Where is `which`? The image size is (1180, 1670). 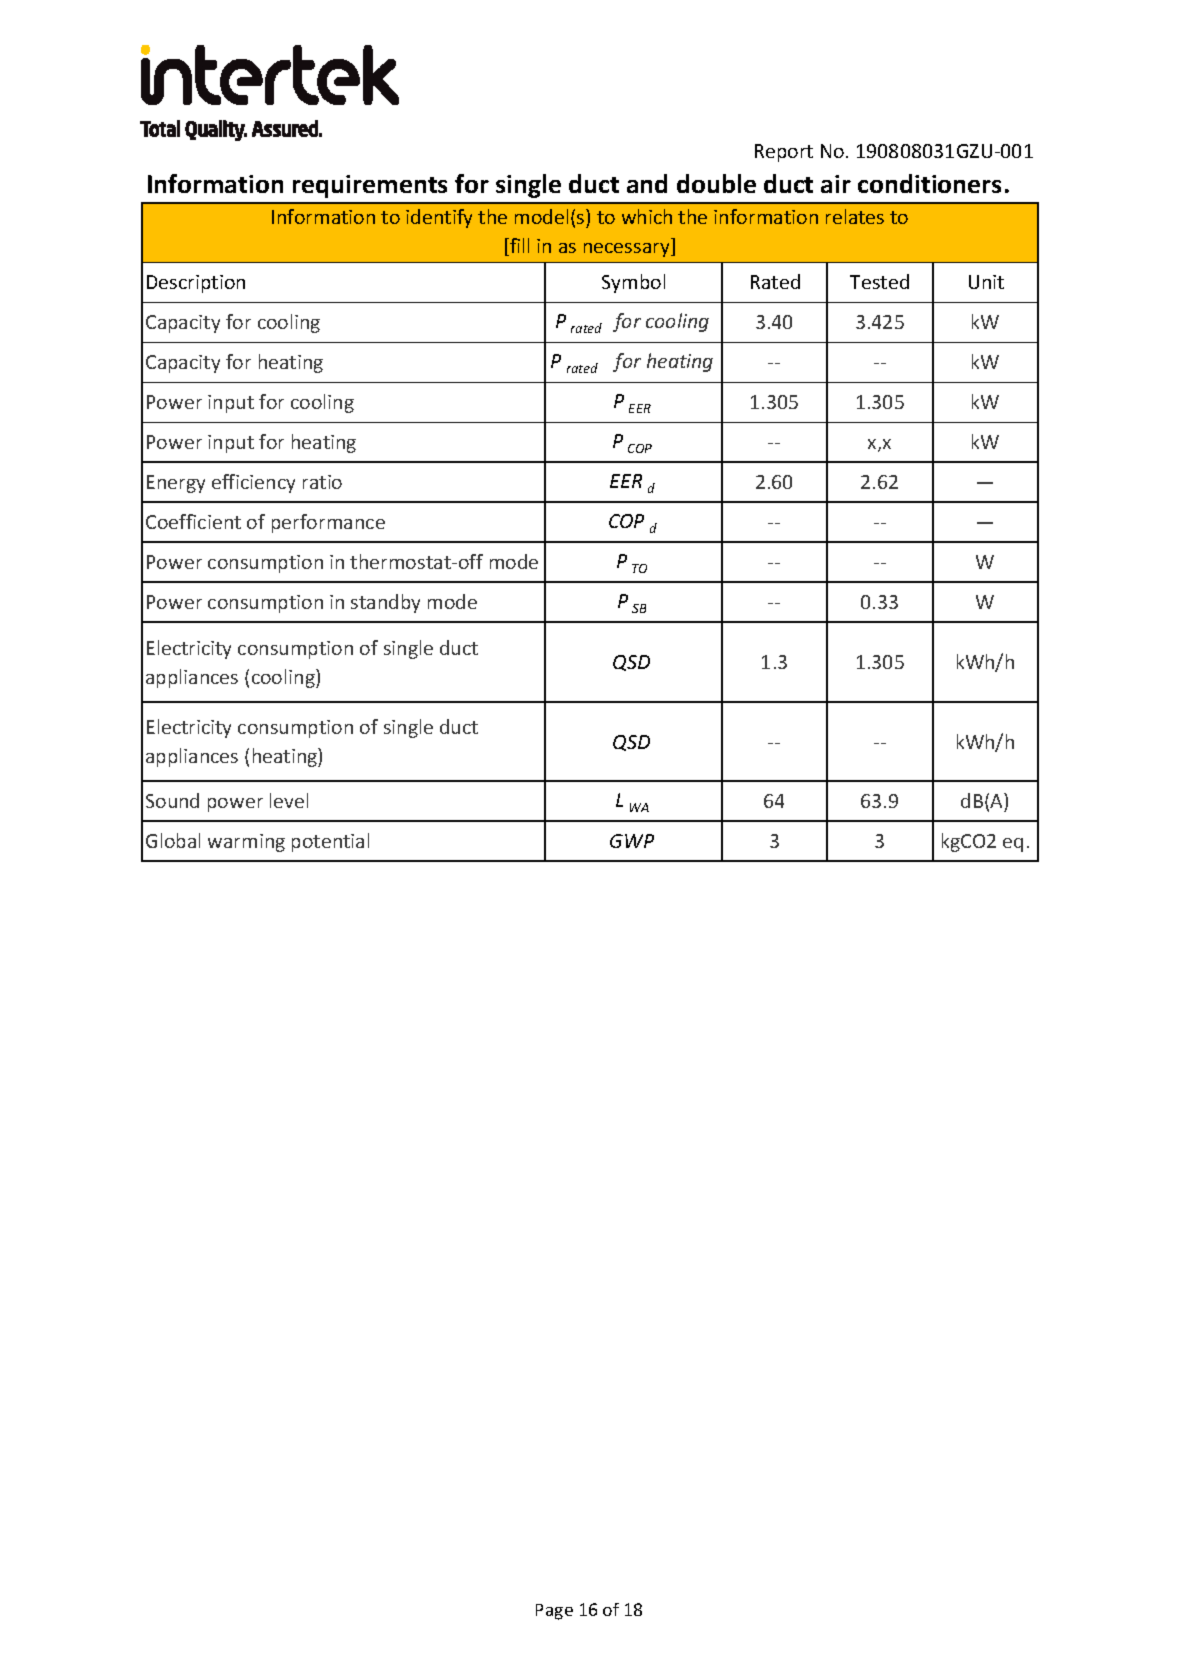
which is located at coordinates (647, 216).
